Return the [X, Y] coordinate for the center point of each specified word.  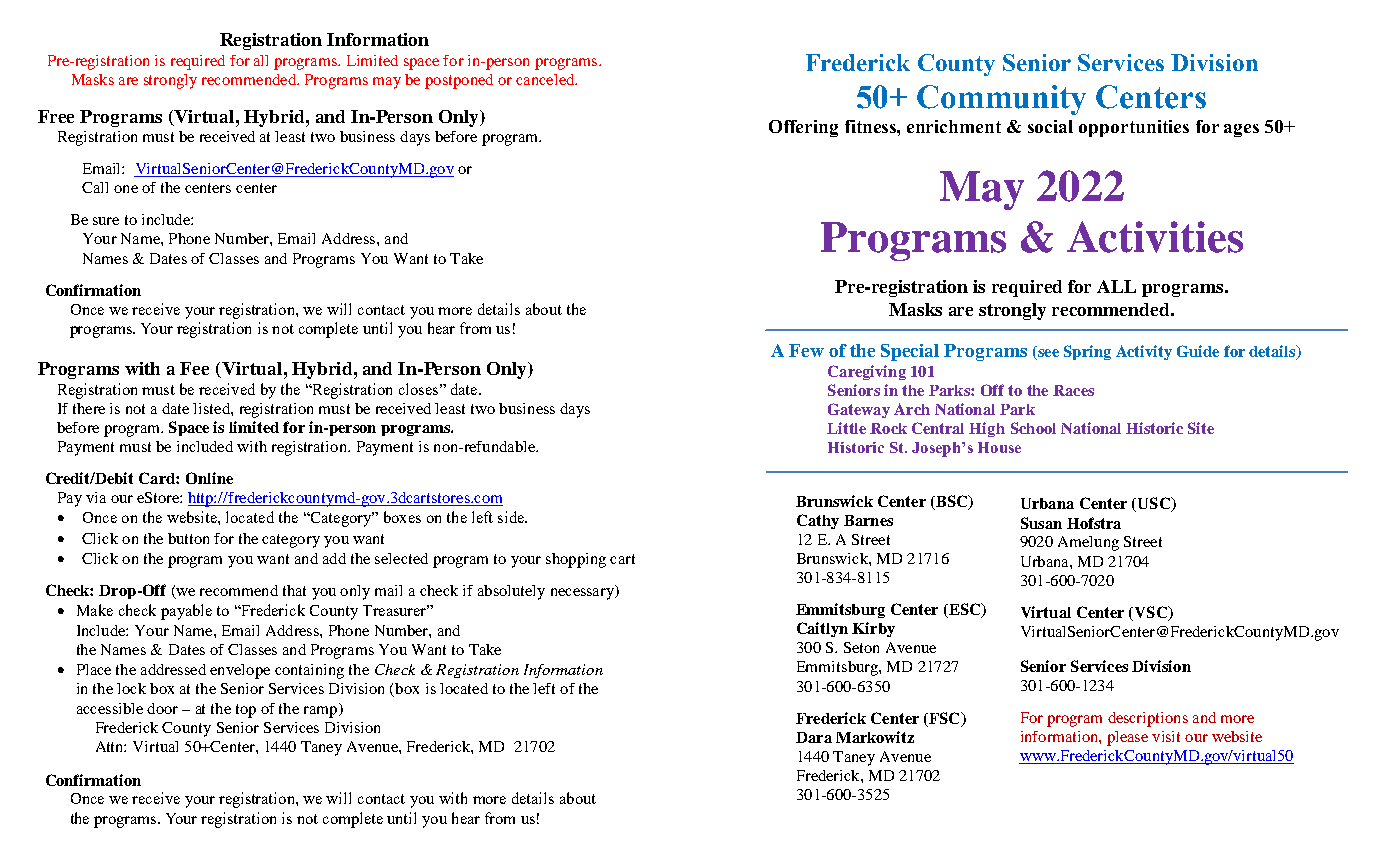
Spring [1087, 352]
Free [56, 116]
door [162, 708]
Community [1001, 100]
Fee [194, 368]
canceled [546, 79]
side [512, 517]
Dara [814, 737]
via [96, 497]
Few [806, 350]
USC [1153, 504]
